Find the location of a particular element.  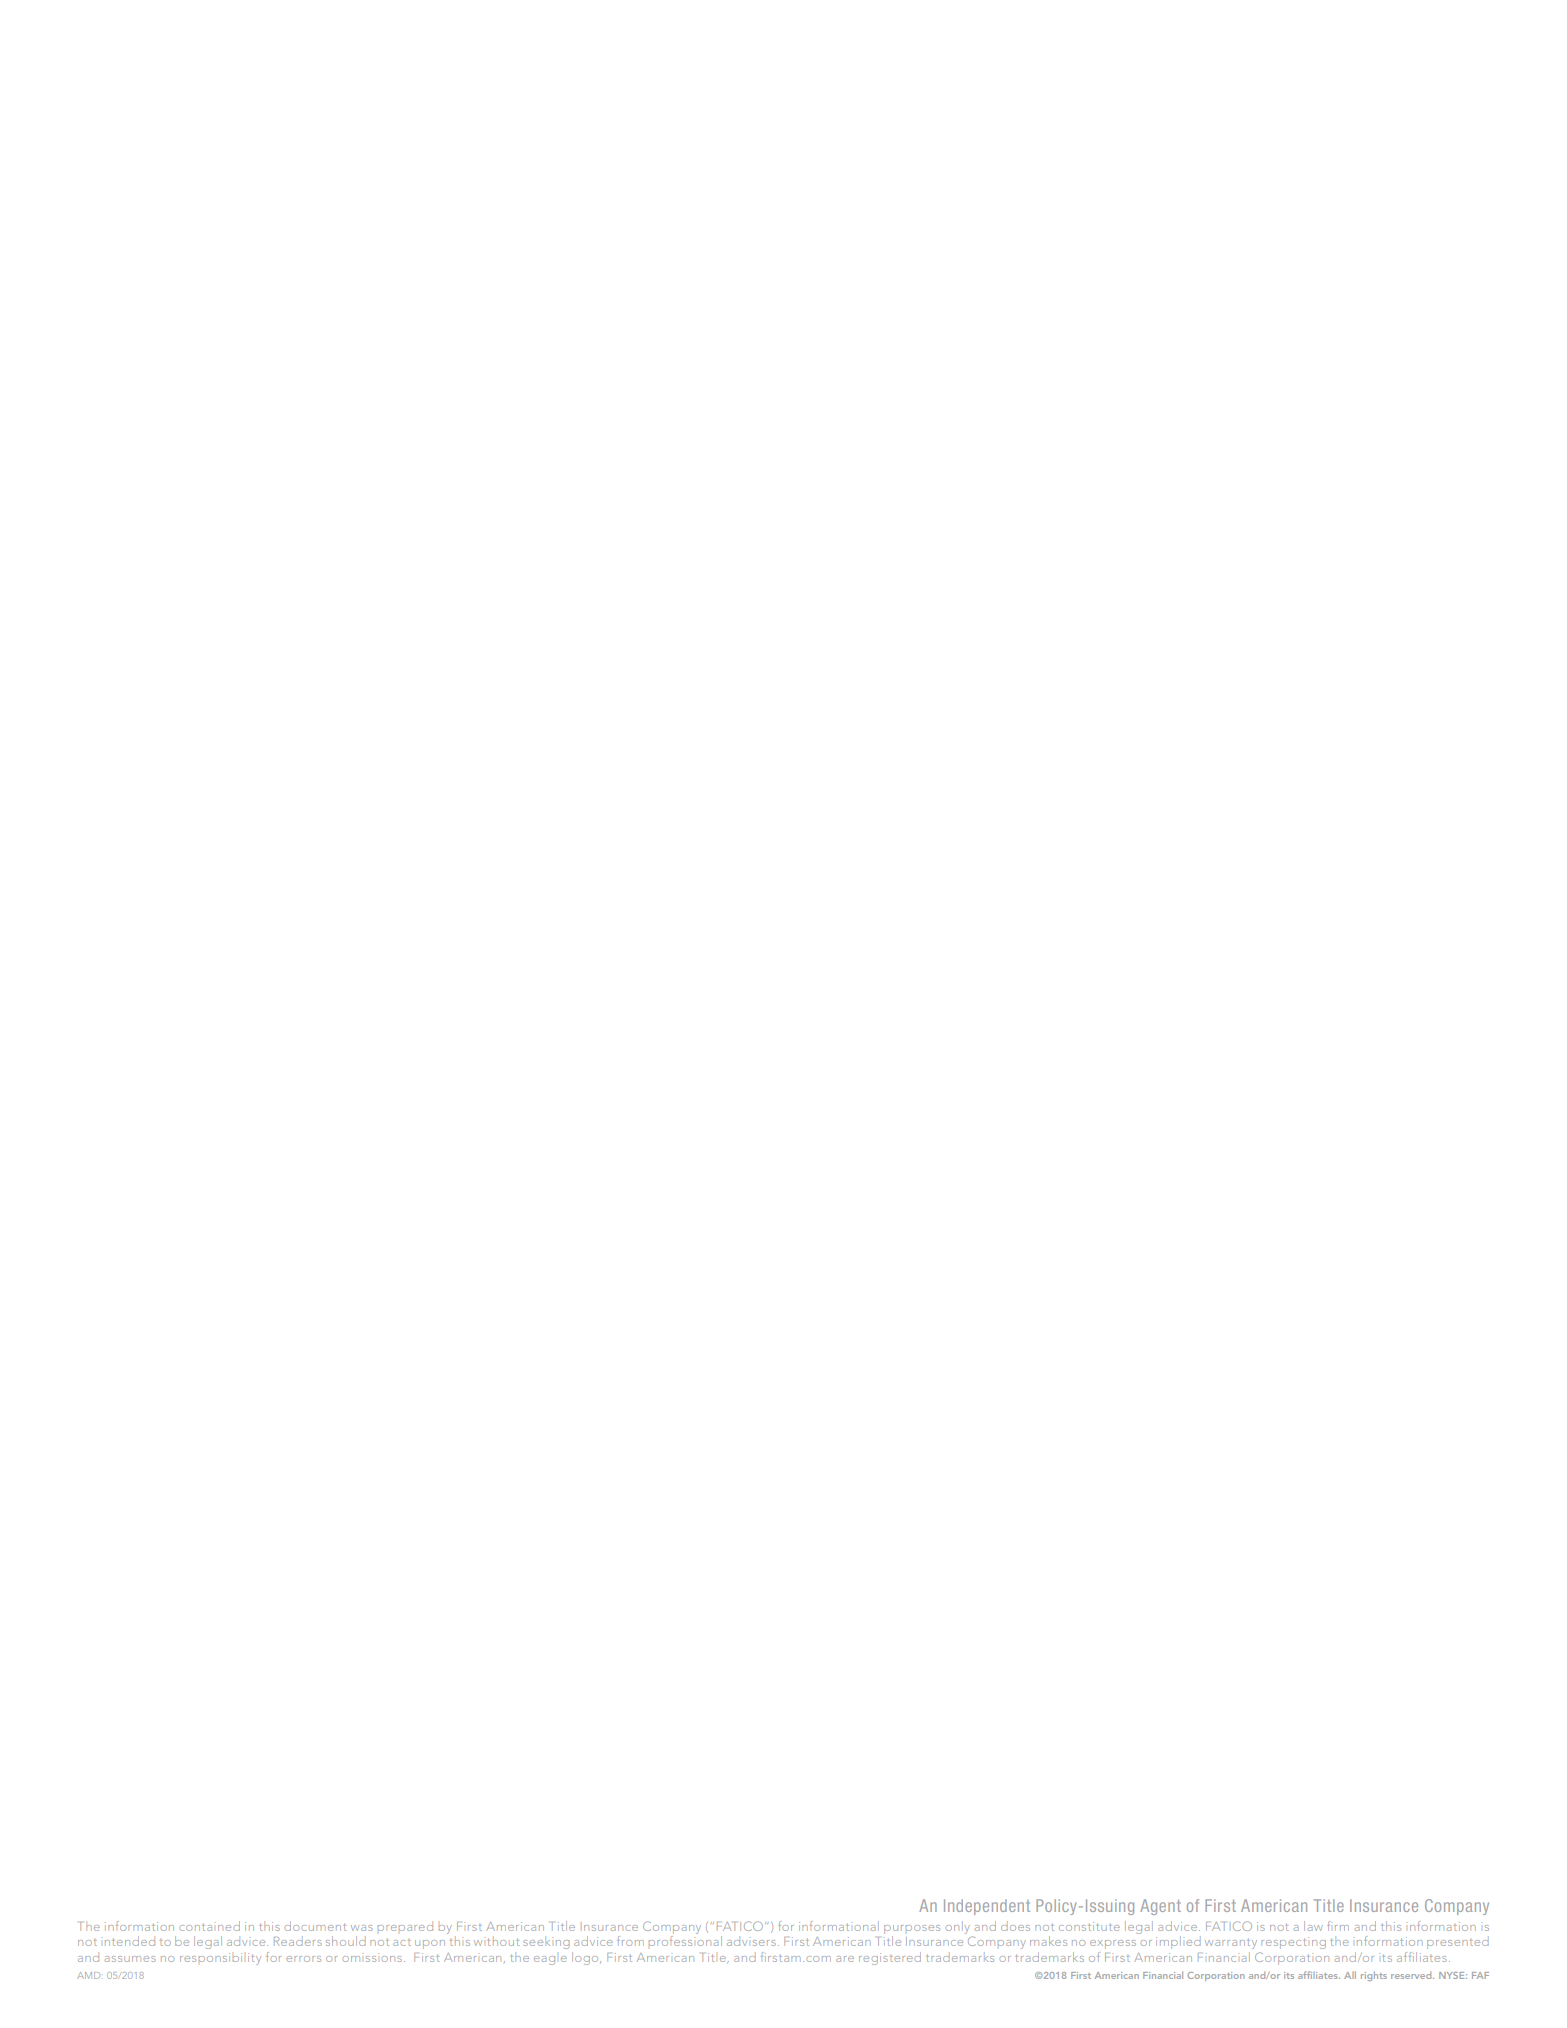

law is located at coordinates (1313, 1926).
